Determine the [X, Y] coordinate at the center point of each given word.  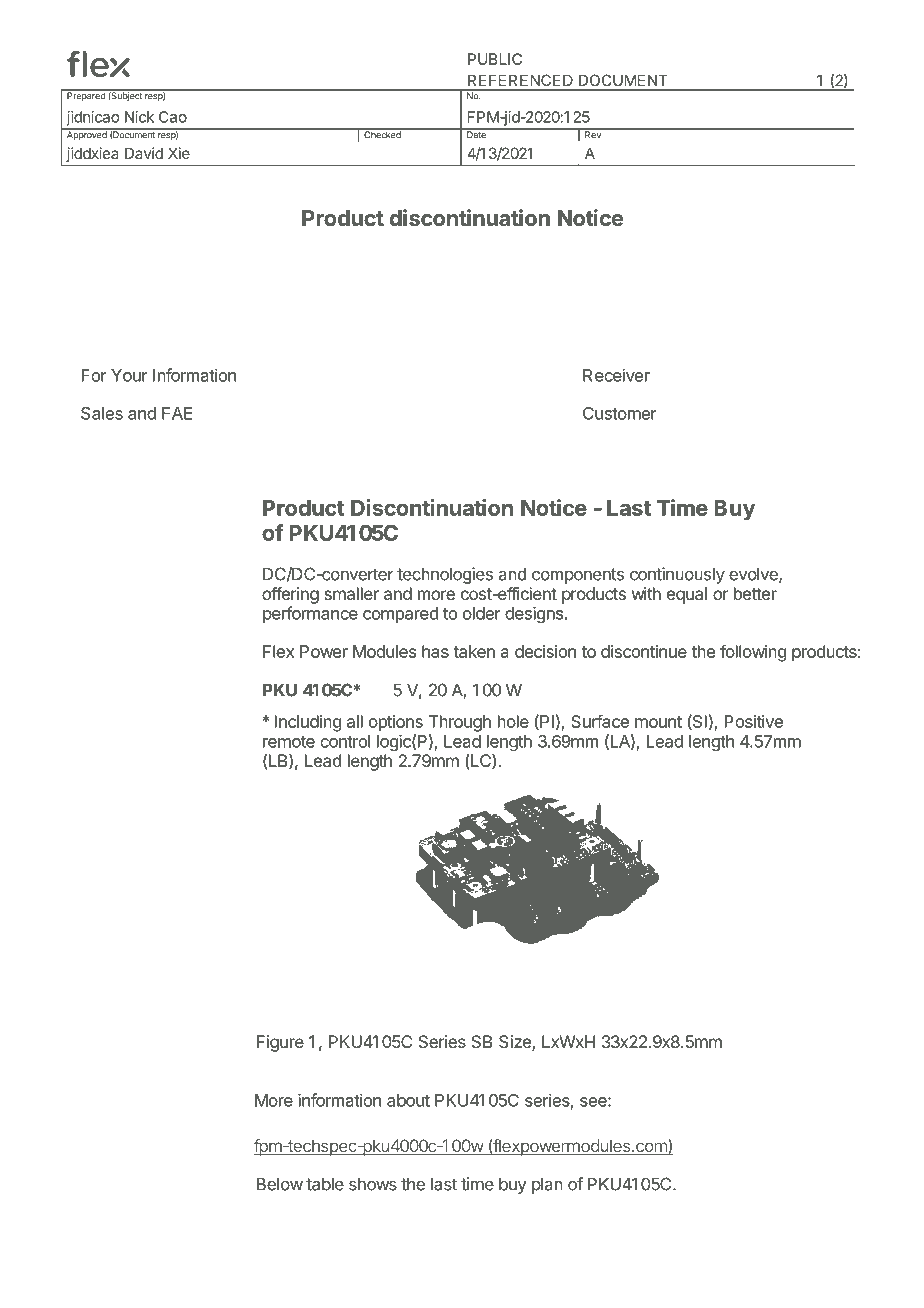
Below [280, 1184]
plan [547, 1185]
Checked [382, 134]
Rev [593, 134]
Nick [139, 117]
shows [373, 1184]
